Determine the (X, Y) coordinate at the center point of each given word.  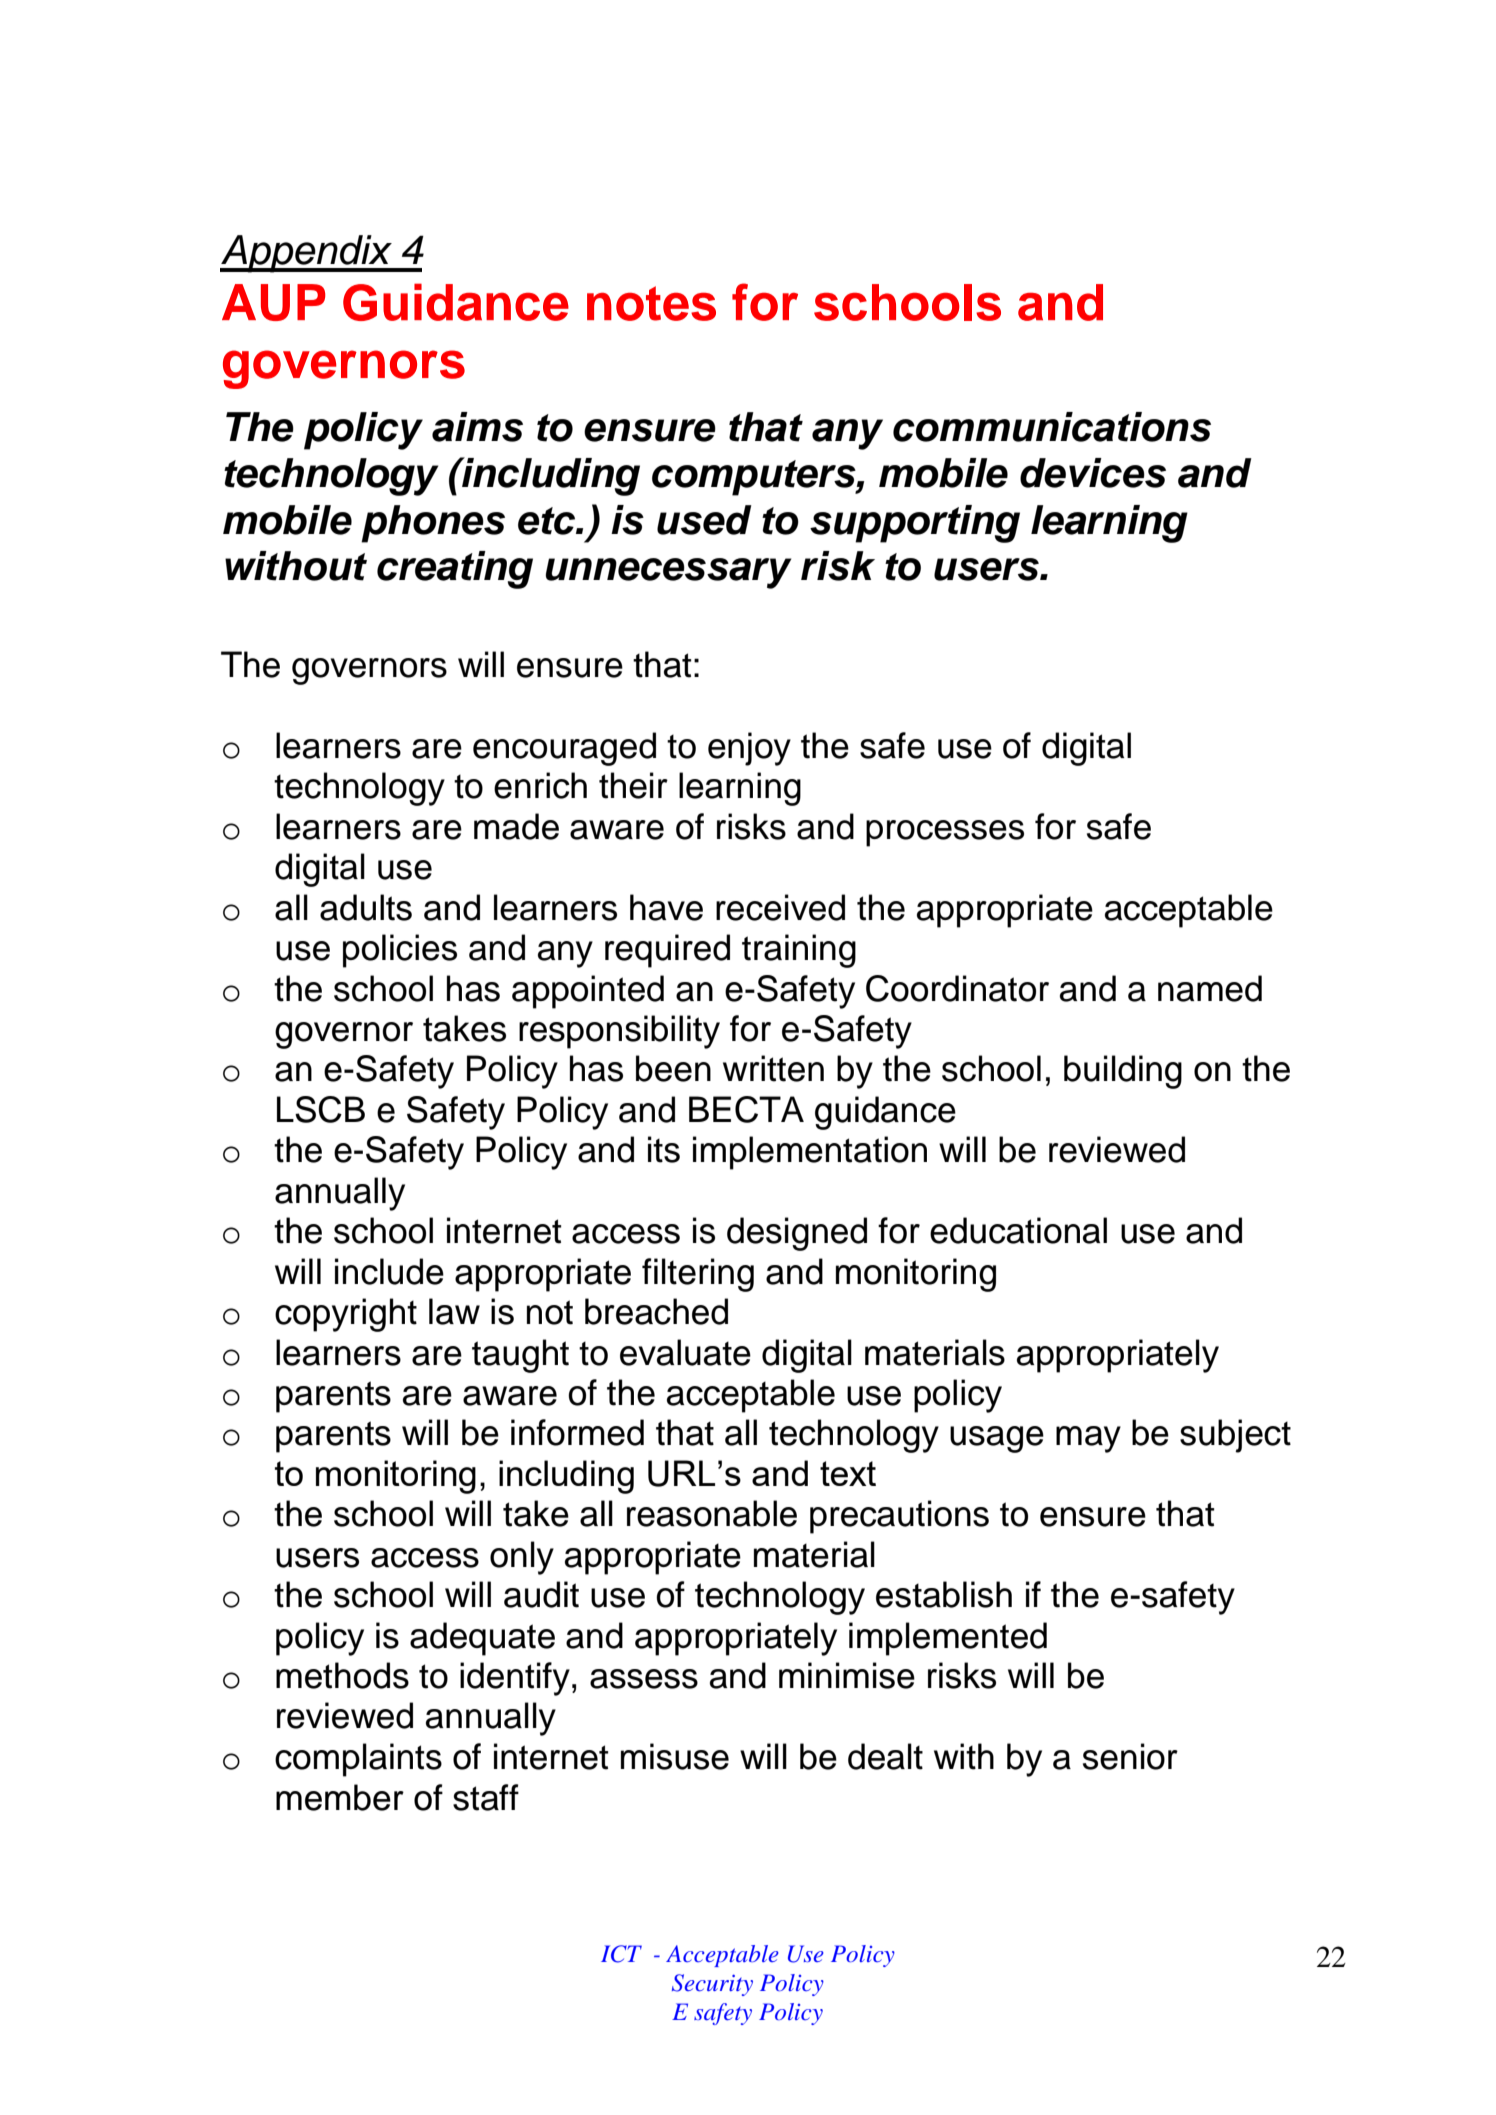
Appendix (307, 254)
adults (366, 907)
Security (712, 1985)
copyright (346, 1315)
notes (651, 303)
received (780, 907)
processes (945, 833)
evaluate (685, 1352)
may (1088, 1439)
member (340, 1797)
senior (1130, 1756)
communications (1052, 427)
